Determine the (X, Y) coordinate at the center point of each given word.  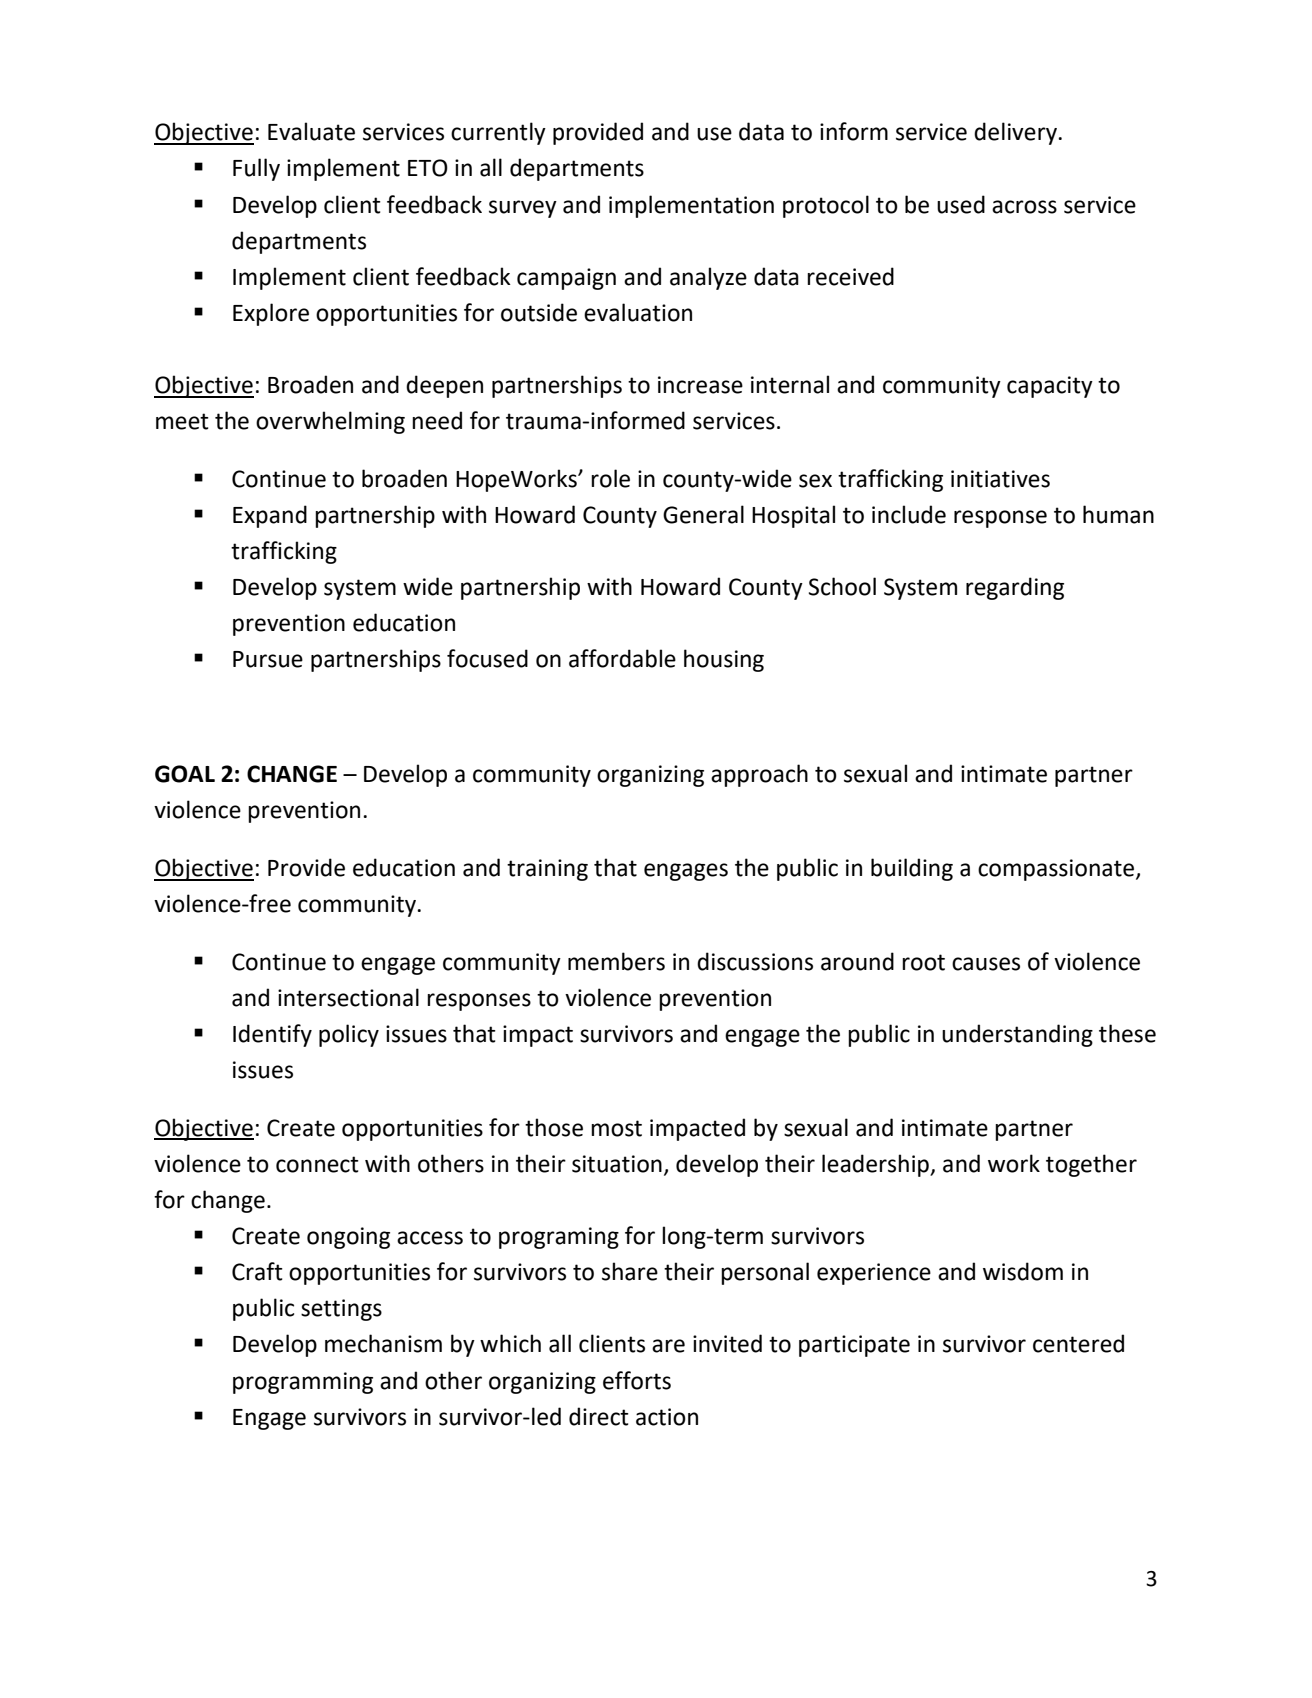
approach (759, 775)
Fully (256, 169)
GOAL (185, 774)
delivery (1016, 133)
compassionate (1057, 870)
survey (523, 209)
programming (303, 1383)
